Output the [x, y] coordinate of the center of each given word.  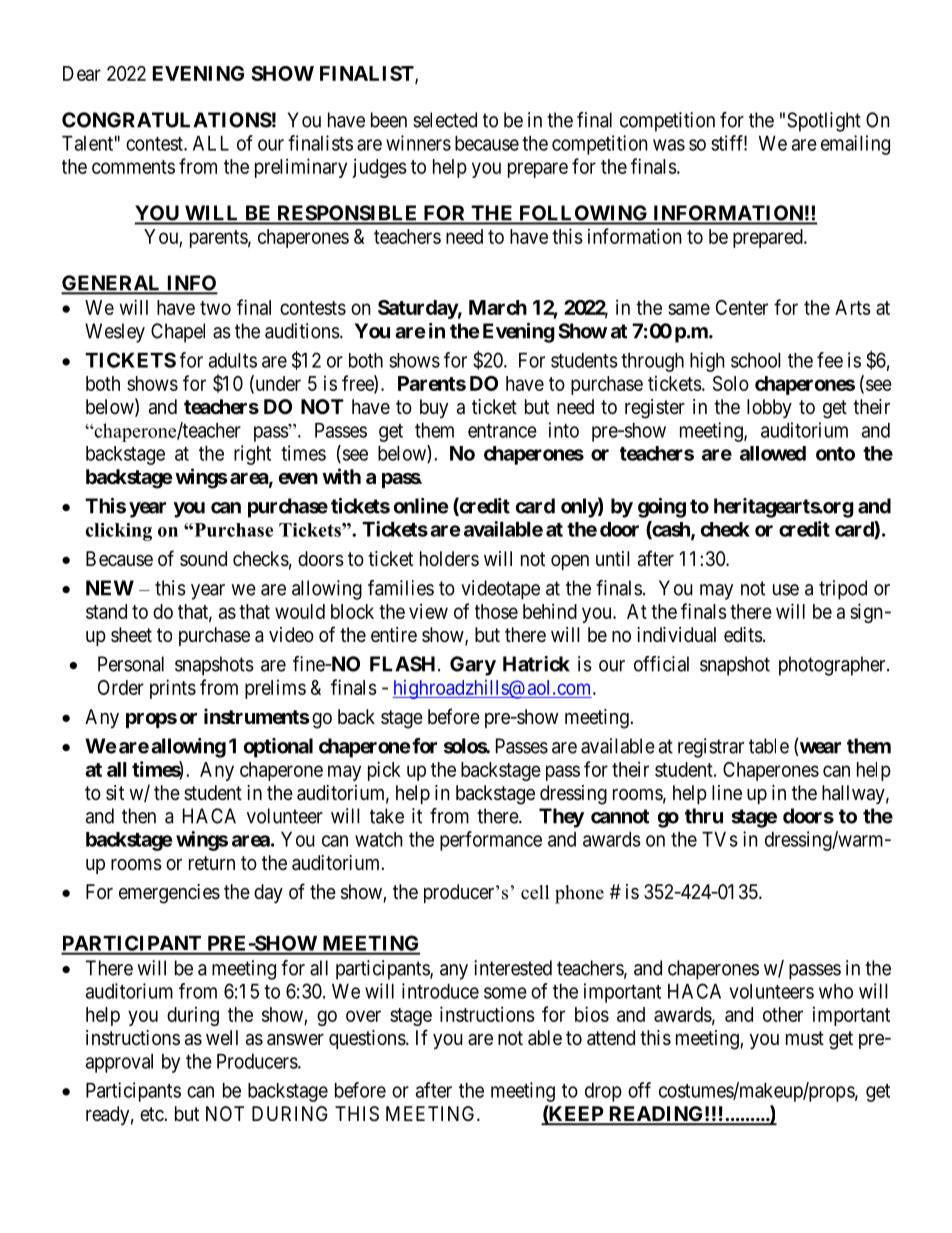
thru [704, 816]
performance [491, 841]
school [756, 360]
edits [743, 635]
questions [367, 1039]
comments [133, 167]
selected [445, 120]
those [496, 611]
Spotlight [824, 122]
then [139, 816]
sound [203, 558]
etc [152, 1114]
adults [233, 360]
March [498, 307]
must [805, 1038]
